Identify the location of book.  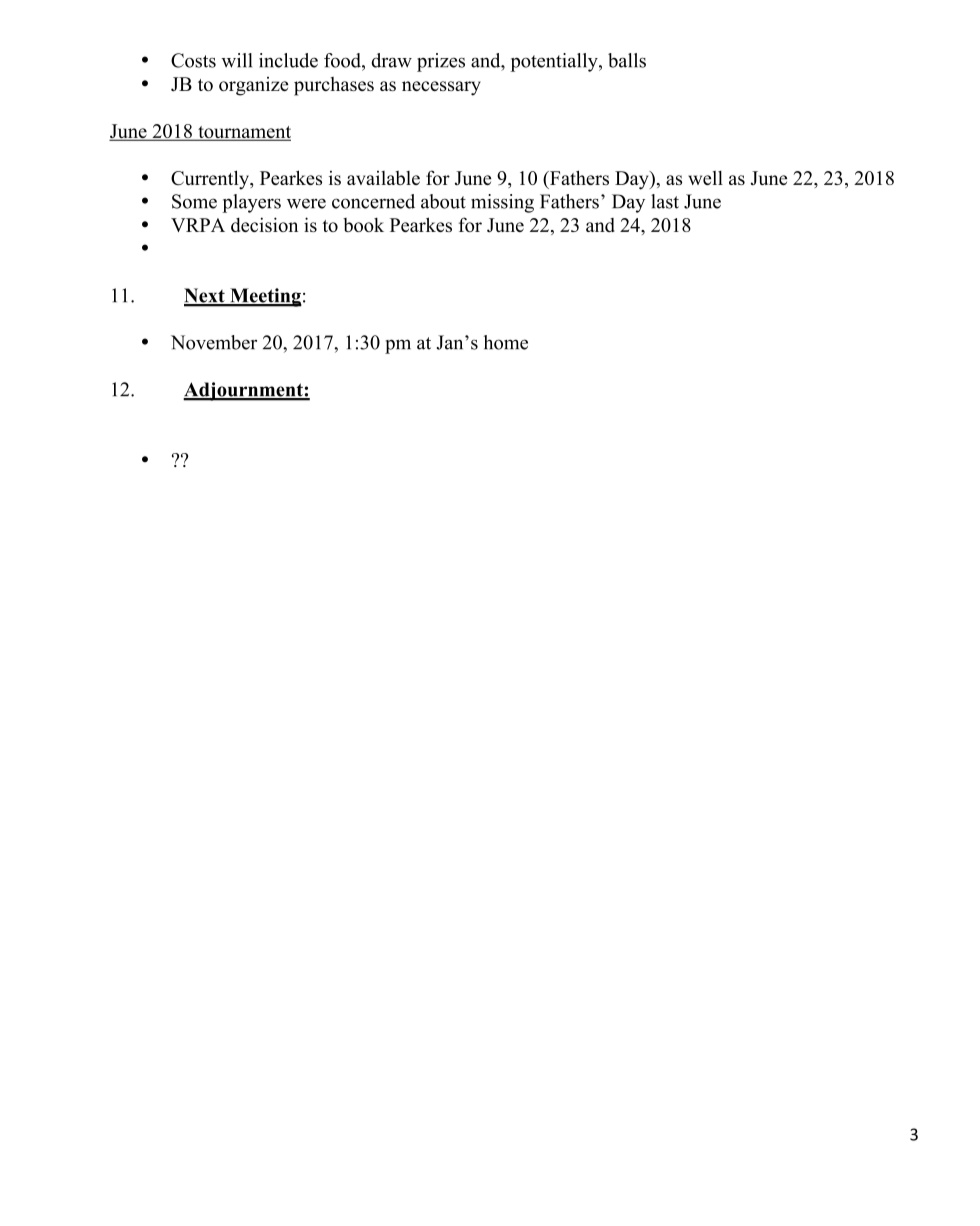
(363, 225).
